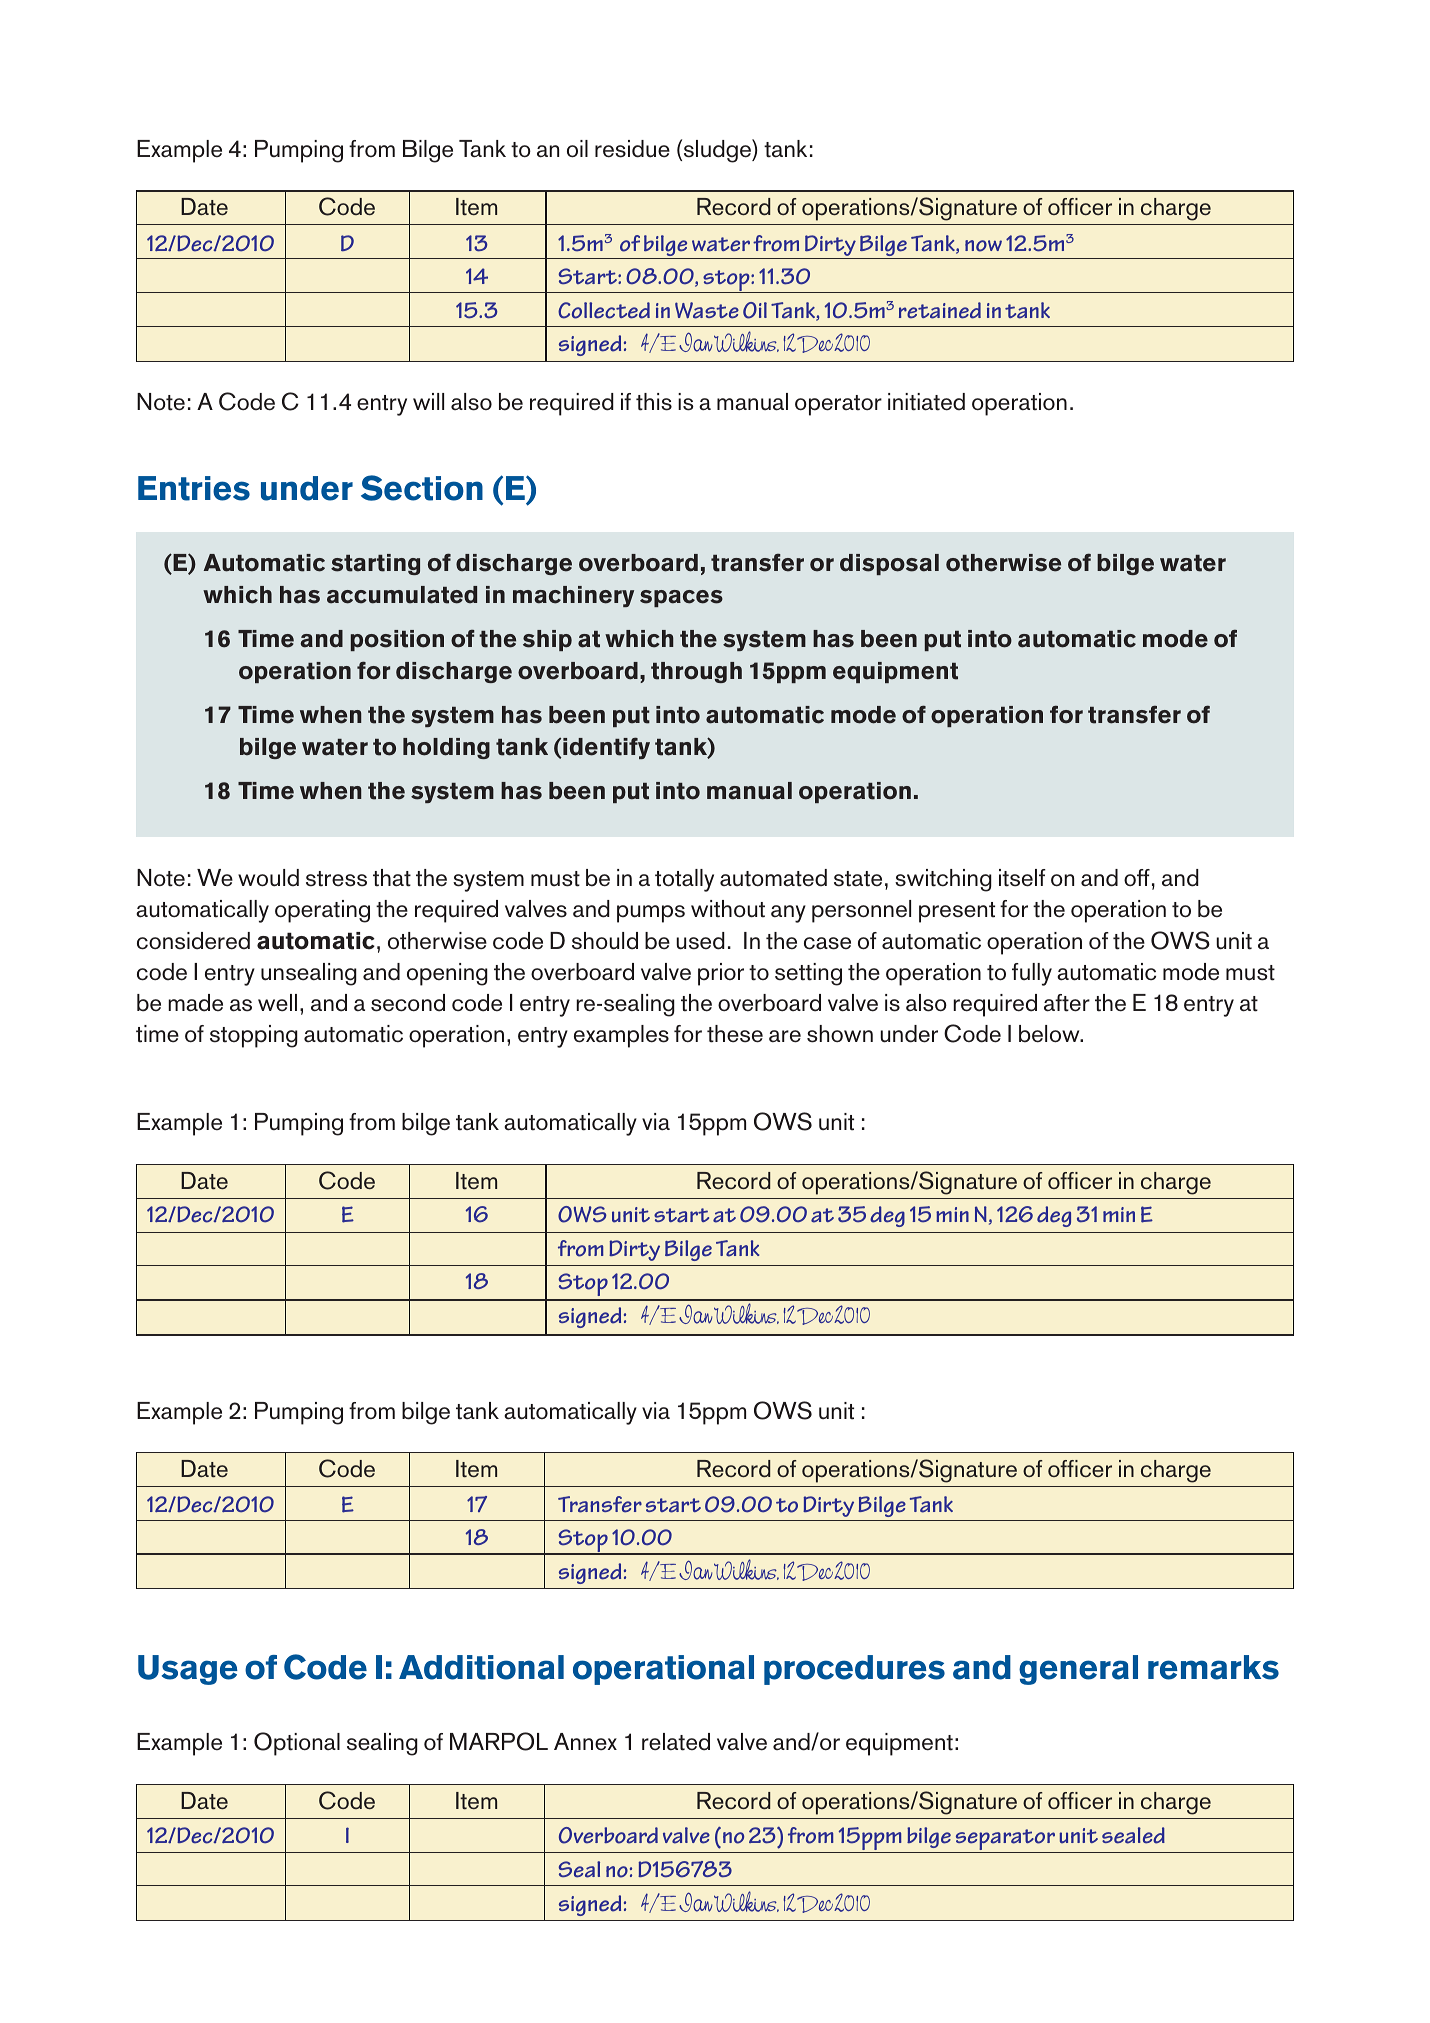 The width and height of the screenshot is (1430, 2023). I want to click on residue, so click(632, 149).
